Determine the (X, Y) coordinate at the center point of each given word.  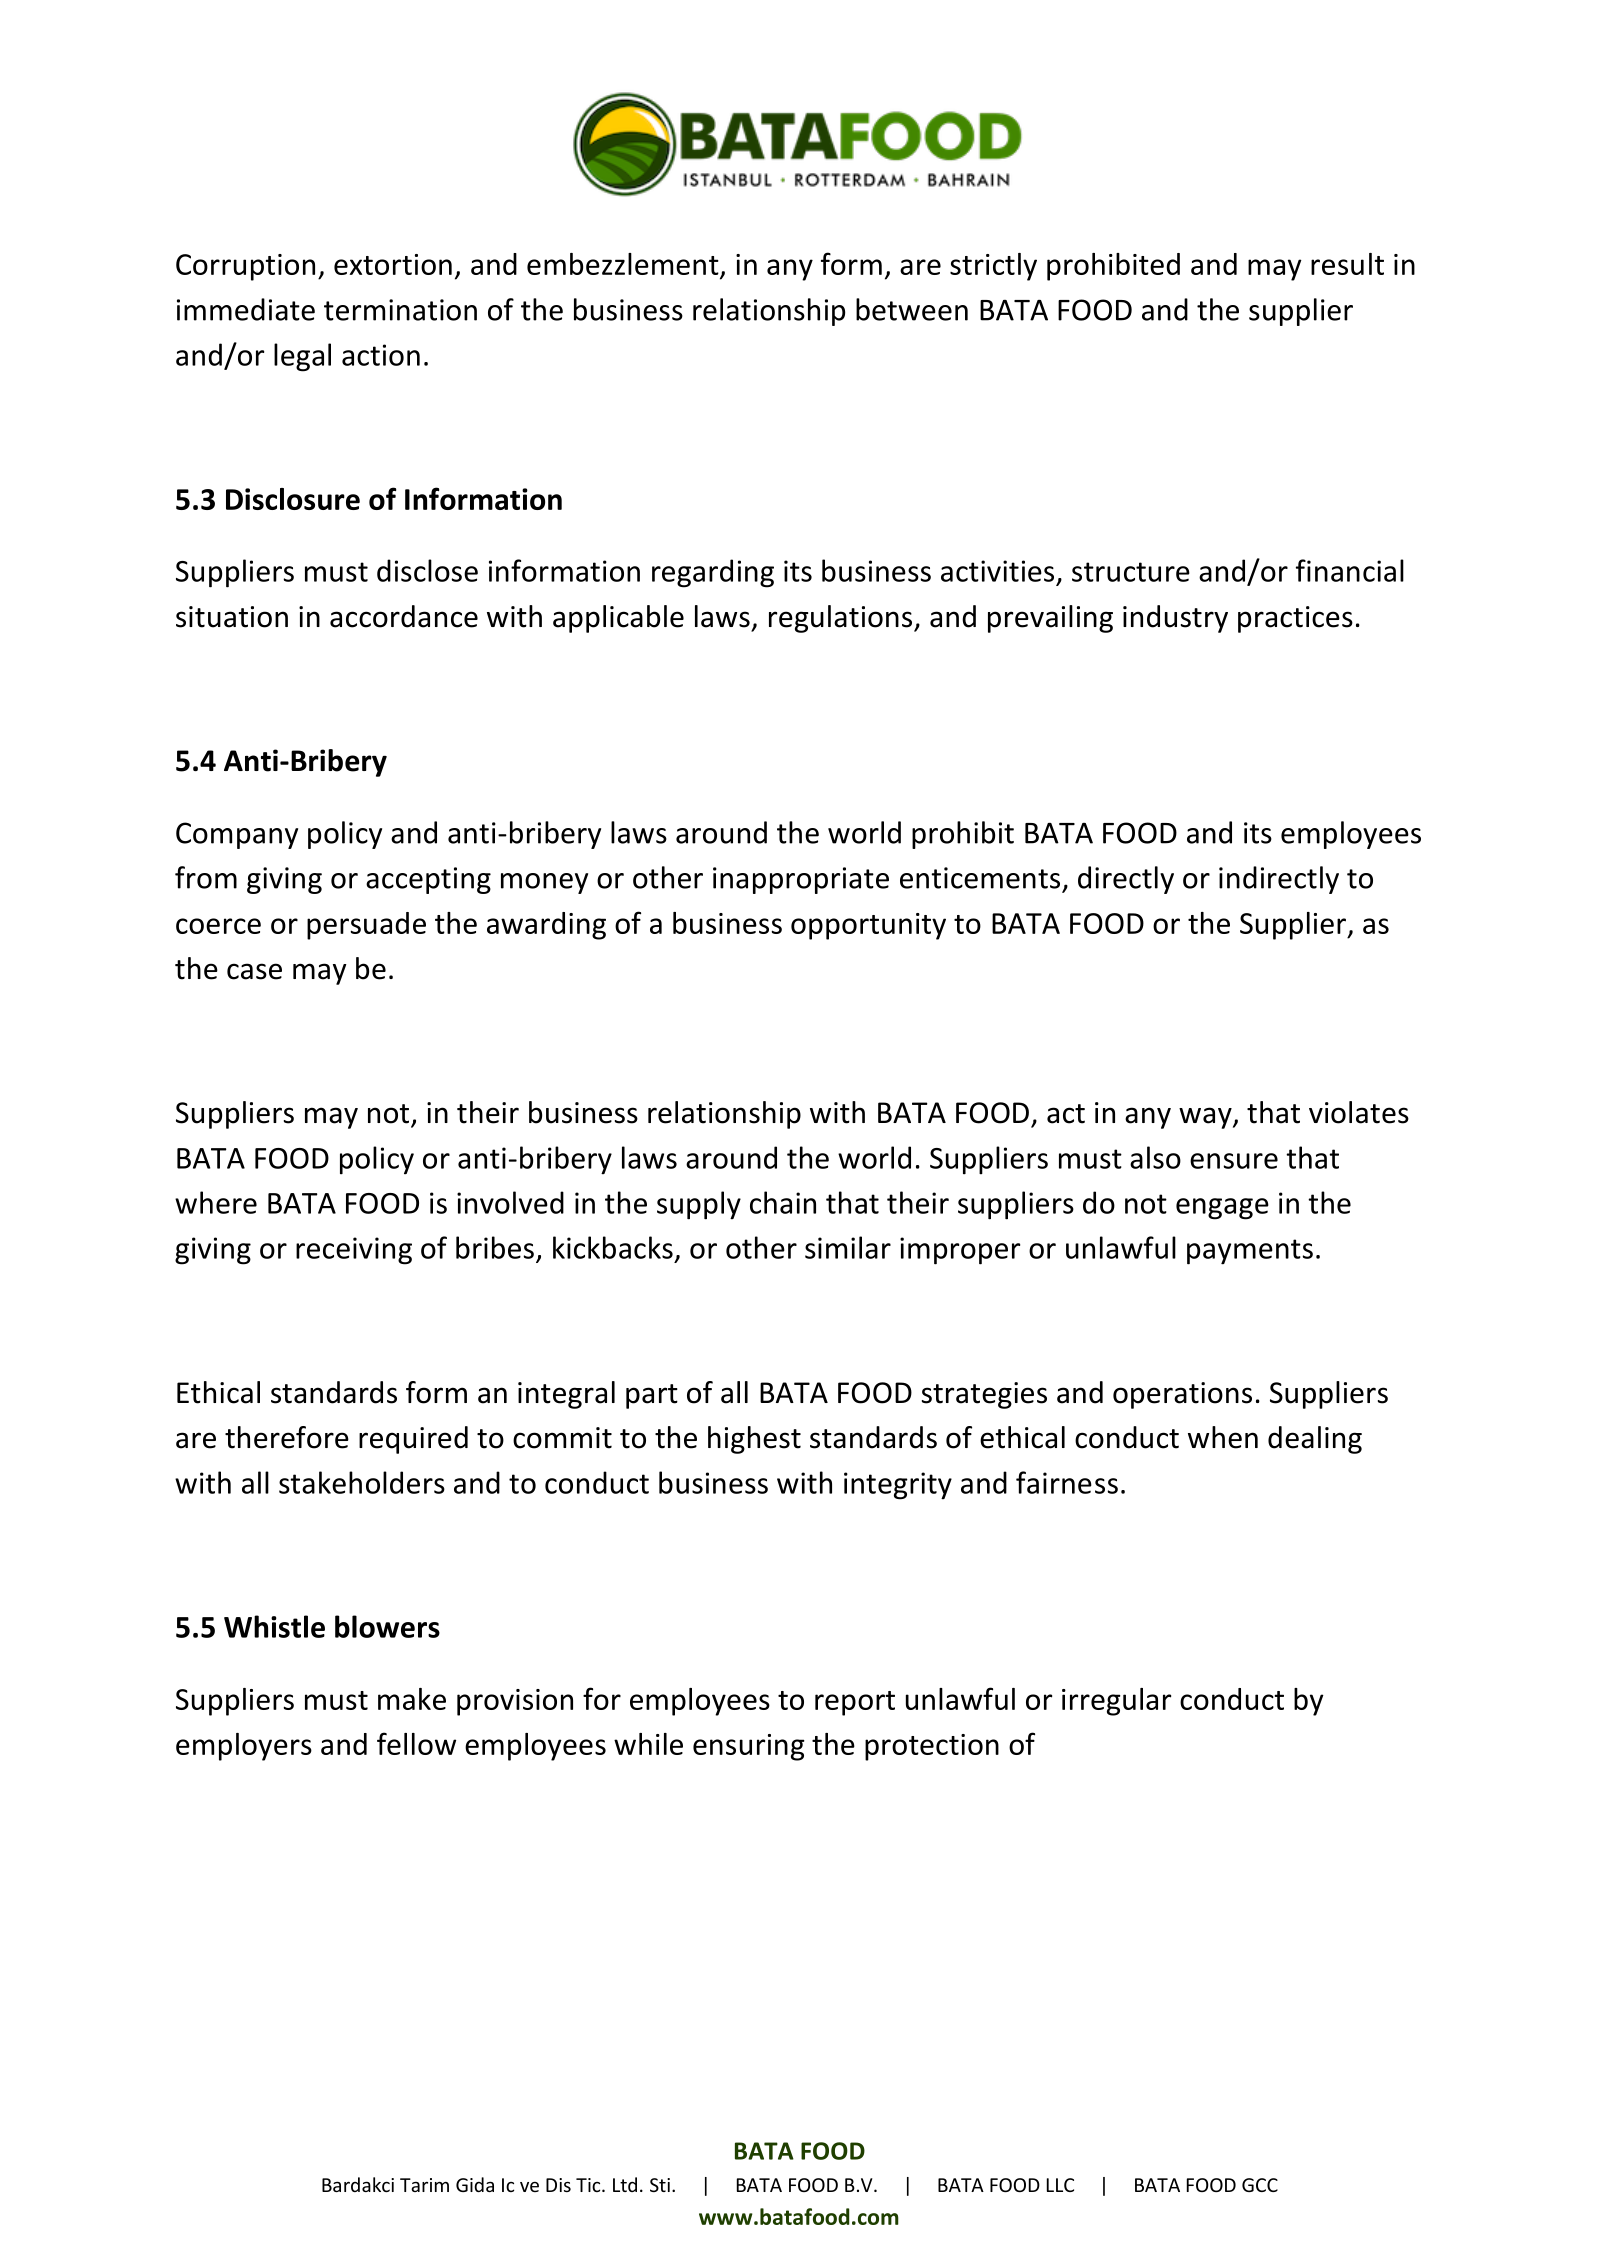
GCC (1260, 2185)
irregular (1116, 1702)
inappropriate (801, 880)
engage (1222, 1209)
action (381, 355)
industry (1175, 619)
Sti (660, 2185)
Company (237, 835)
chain (783, 1202)
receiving (354, 1251)
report (855, 1703)
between (912, 309)
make (412, 1699)
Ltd (625, 2184)
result (1347, 264)
